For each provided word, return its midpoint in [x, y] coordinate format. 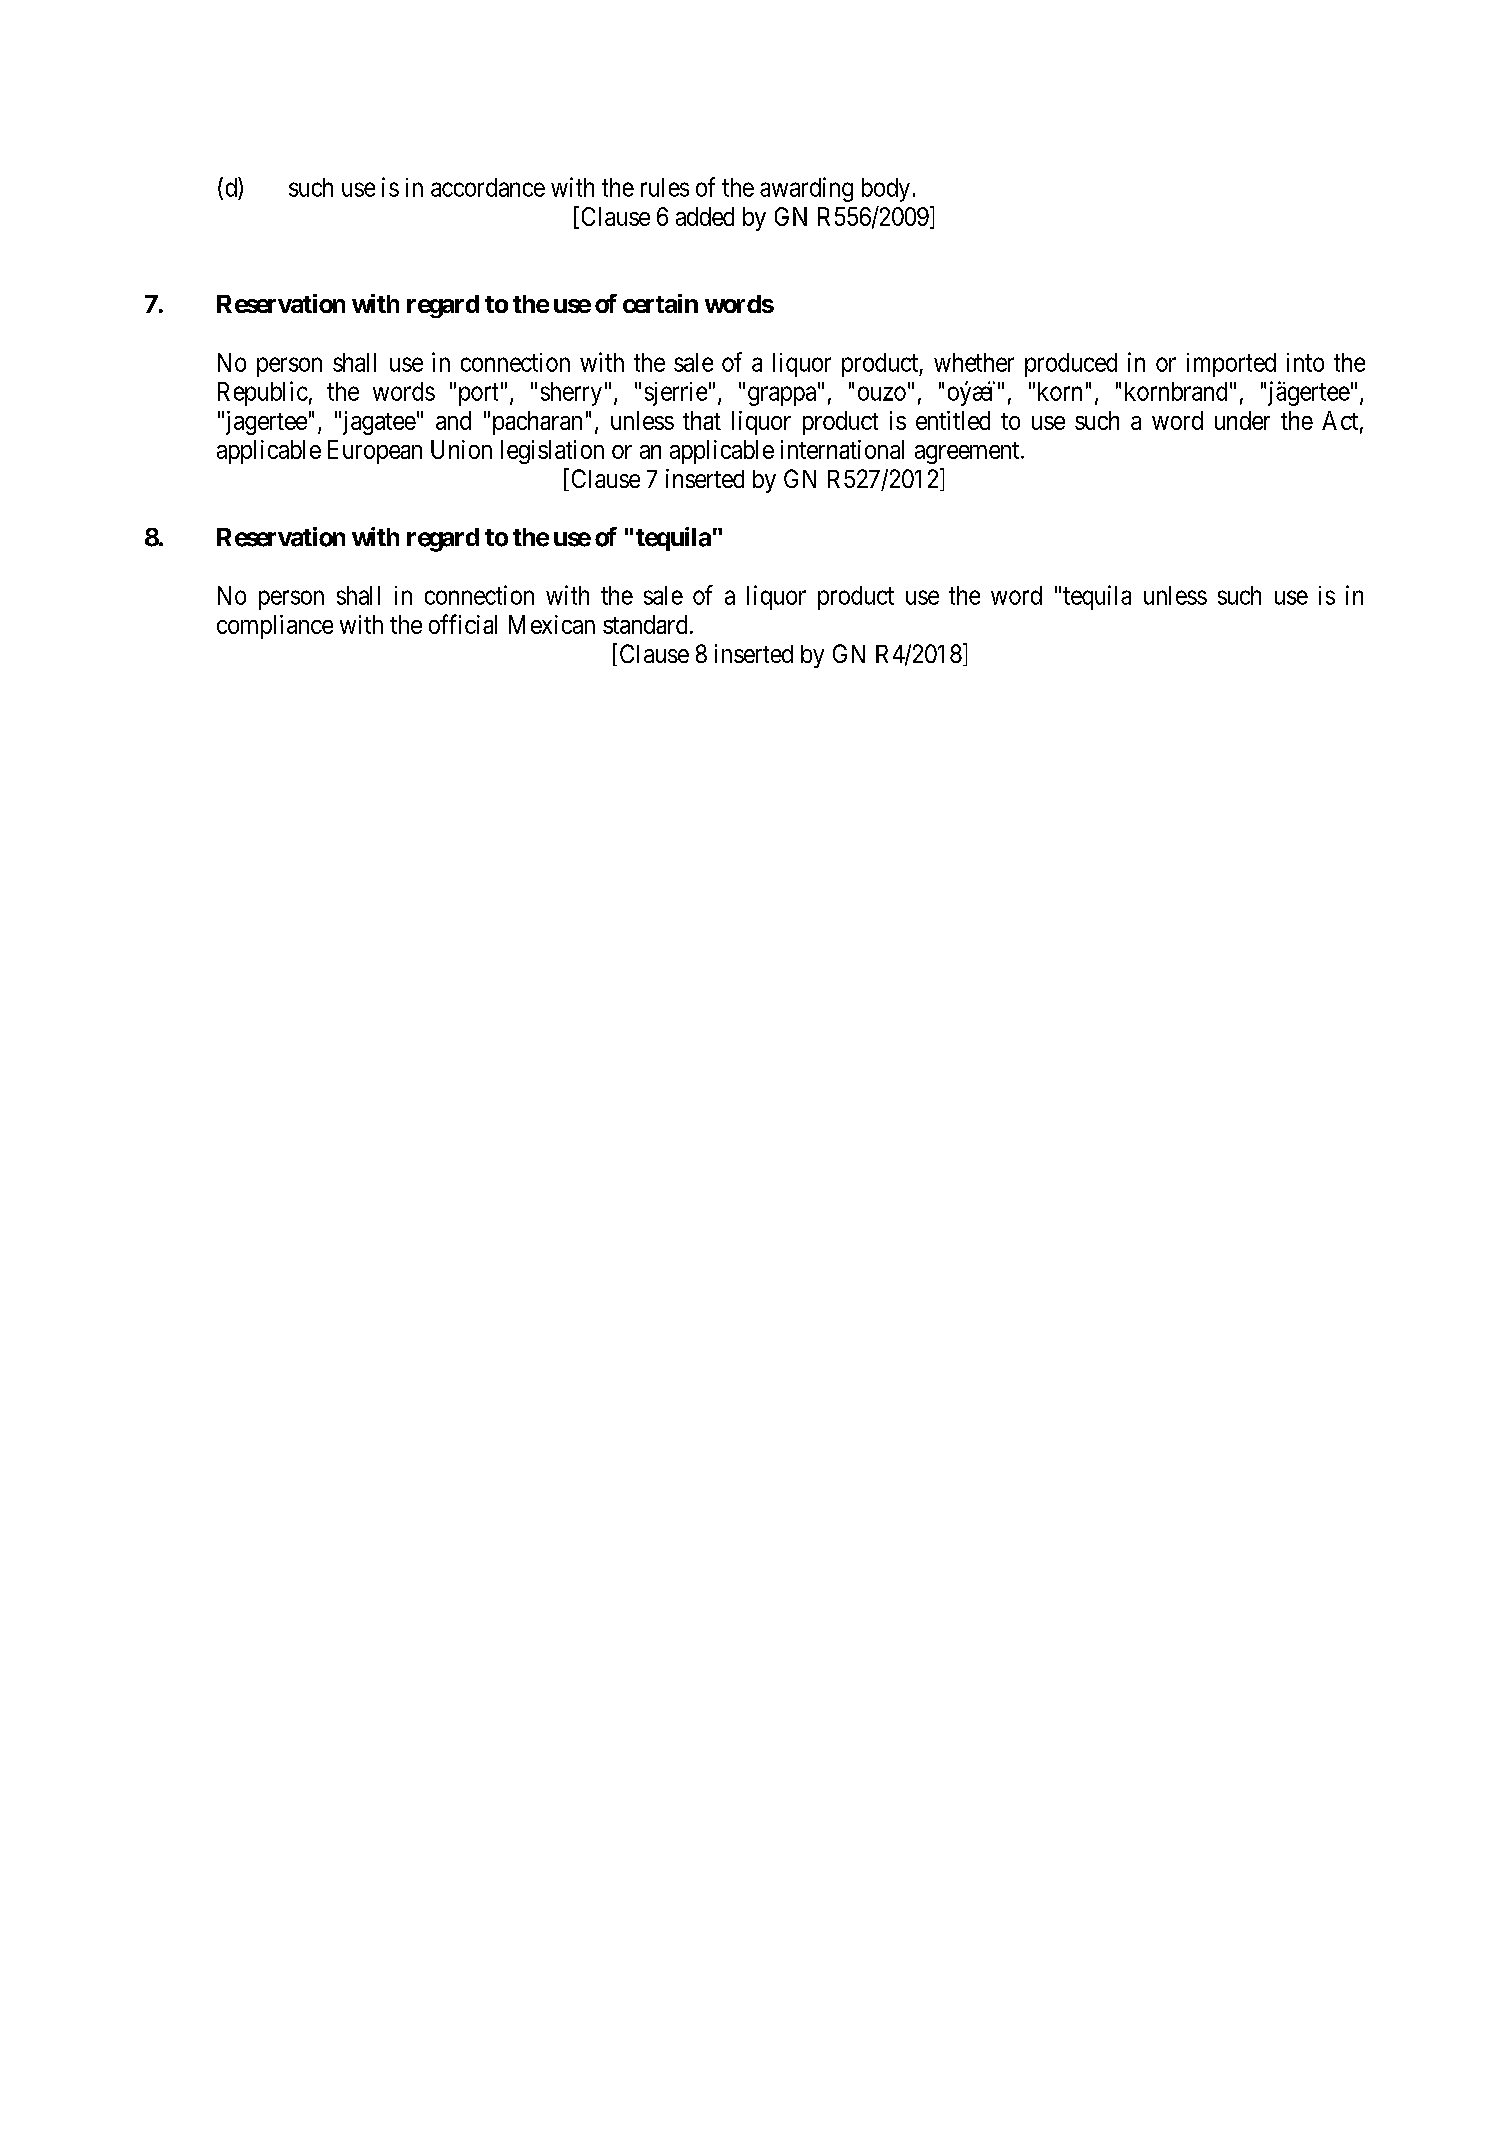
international [842, 449]
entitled [953, 420]
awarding [806, 189]
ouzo [882, 393]
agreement [968, 453]
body [886, 190]
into [1305, 362]
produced [1071, 365]
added [705, 216]
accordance [488, 187]
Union [461, 449]
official [463, 624]
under [1242, 420]
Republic [263, 393]
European [375, 452]
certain [660, 303]
